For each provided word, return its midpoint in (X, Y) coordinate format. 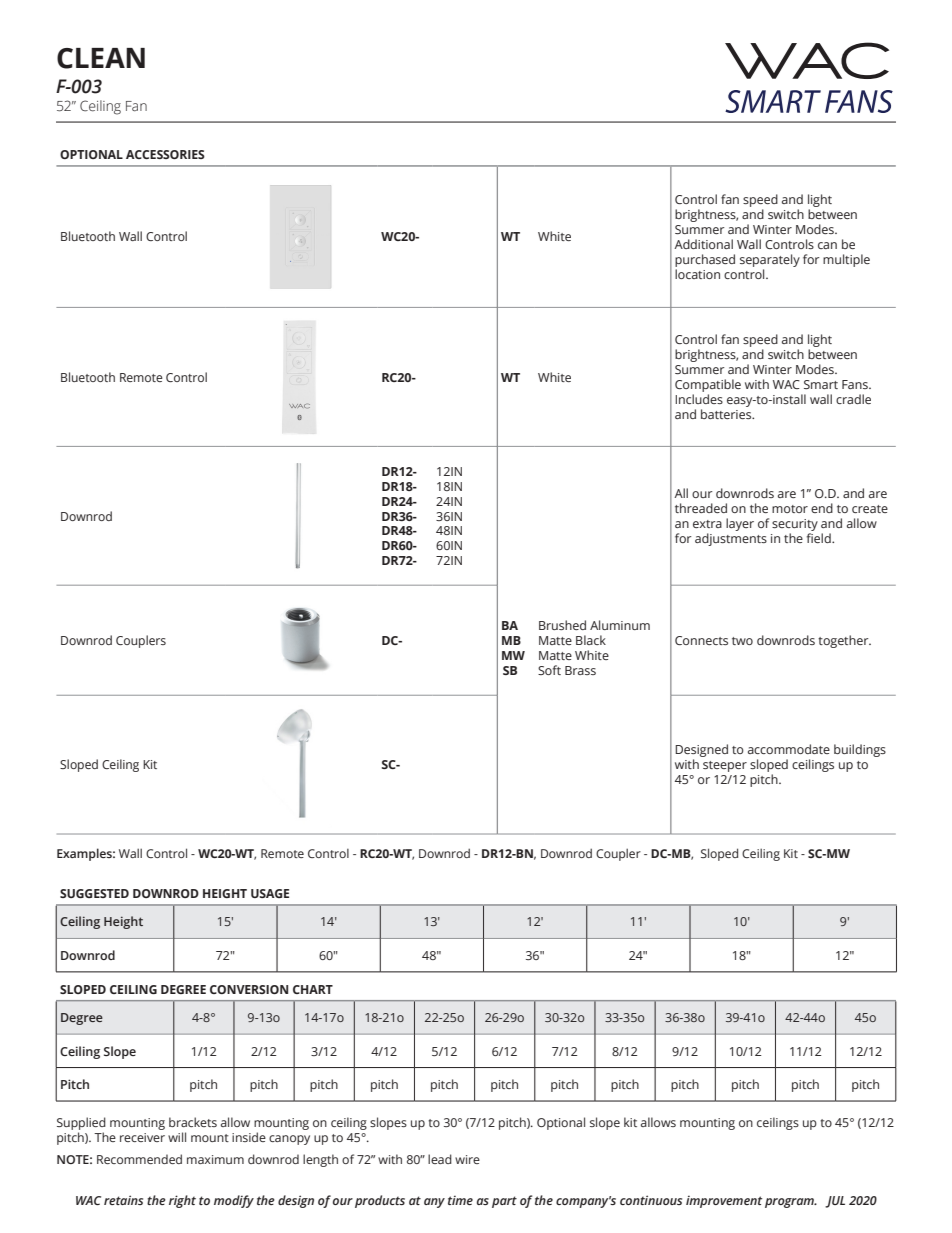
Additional (703, 244)
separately (770, 260)
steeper (725, 766)
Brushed (562, 625)
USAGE (270, 893)
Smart (821, 384)
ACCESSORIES (165, 154)
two (742, 641)
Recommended (139, 1159)
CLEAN (101, 58)
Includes (699, 399)
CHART (313, 989)
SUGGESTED (94, 893)
